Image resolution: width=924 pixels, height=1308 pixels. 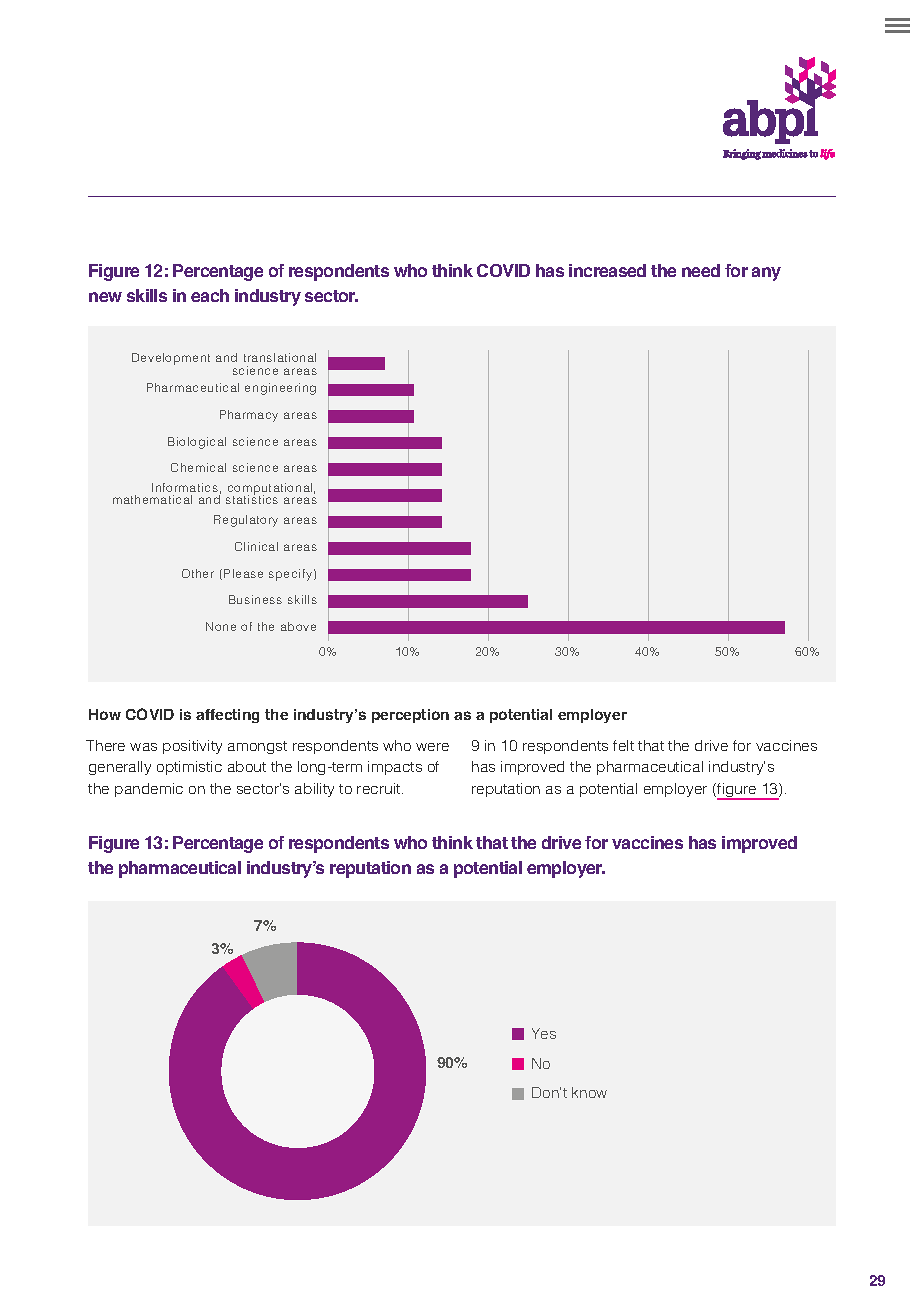 What do you see at coordinates (198, 573) in the page?
I see `Other` at bounding box center [198, 573].
